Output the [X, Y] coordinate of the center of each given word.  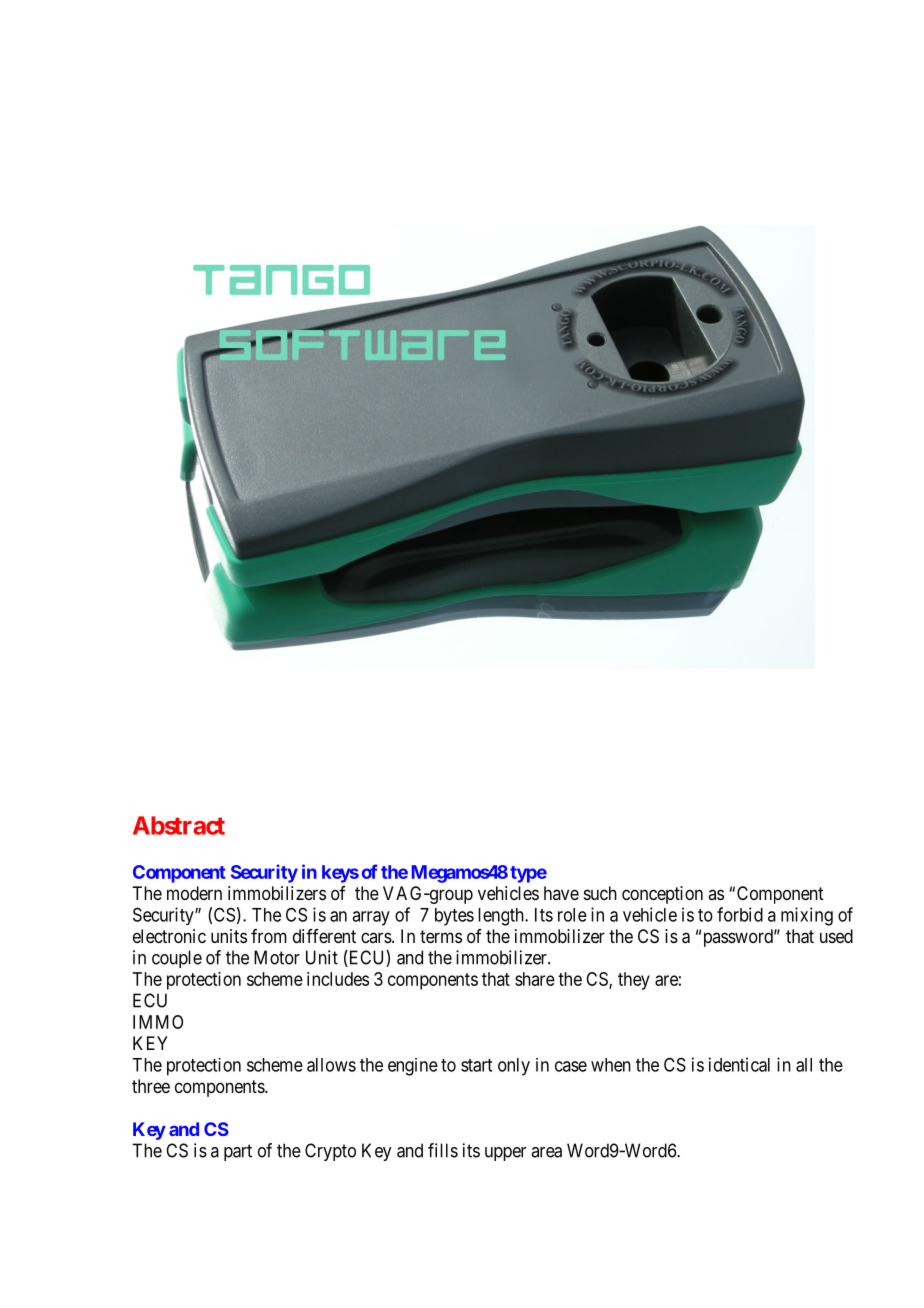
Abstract [179, 825]
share [535, 979]
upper [505, 1154]
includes [338, 979]
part [238, 1152]
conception [662, 895]
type [528, 874]
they [634, 981]
